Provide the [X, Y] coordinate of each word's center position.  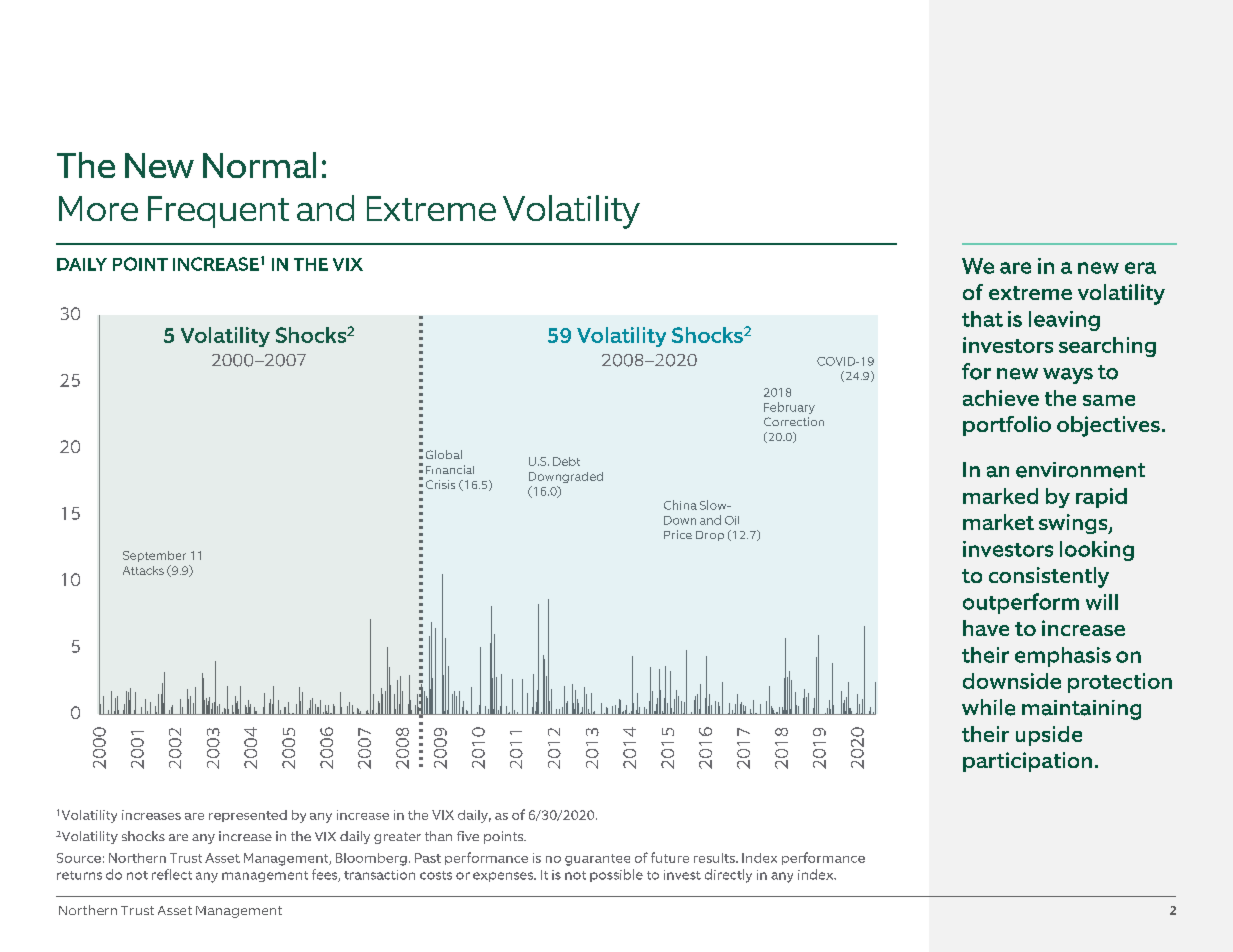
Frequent [218, 212]
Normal [259, 165]
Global [444, 454]
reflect [172, 874]
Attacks [143, 570]
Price [678, 534]
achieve [1001, 398]
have [986, 628]
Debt [566, 461]
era [1140, 268]
